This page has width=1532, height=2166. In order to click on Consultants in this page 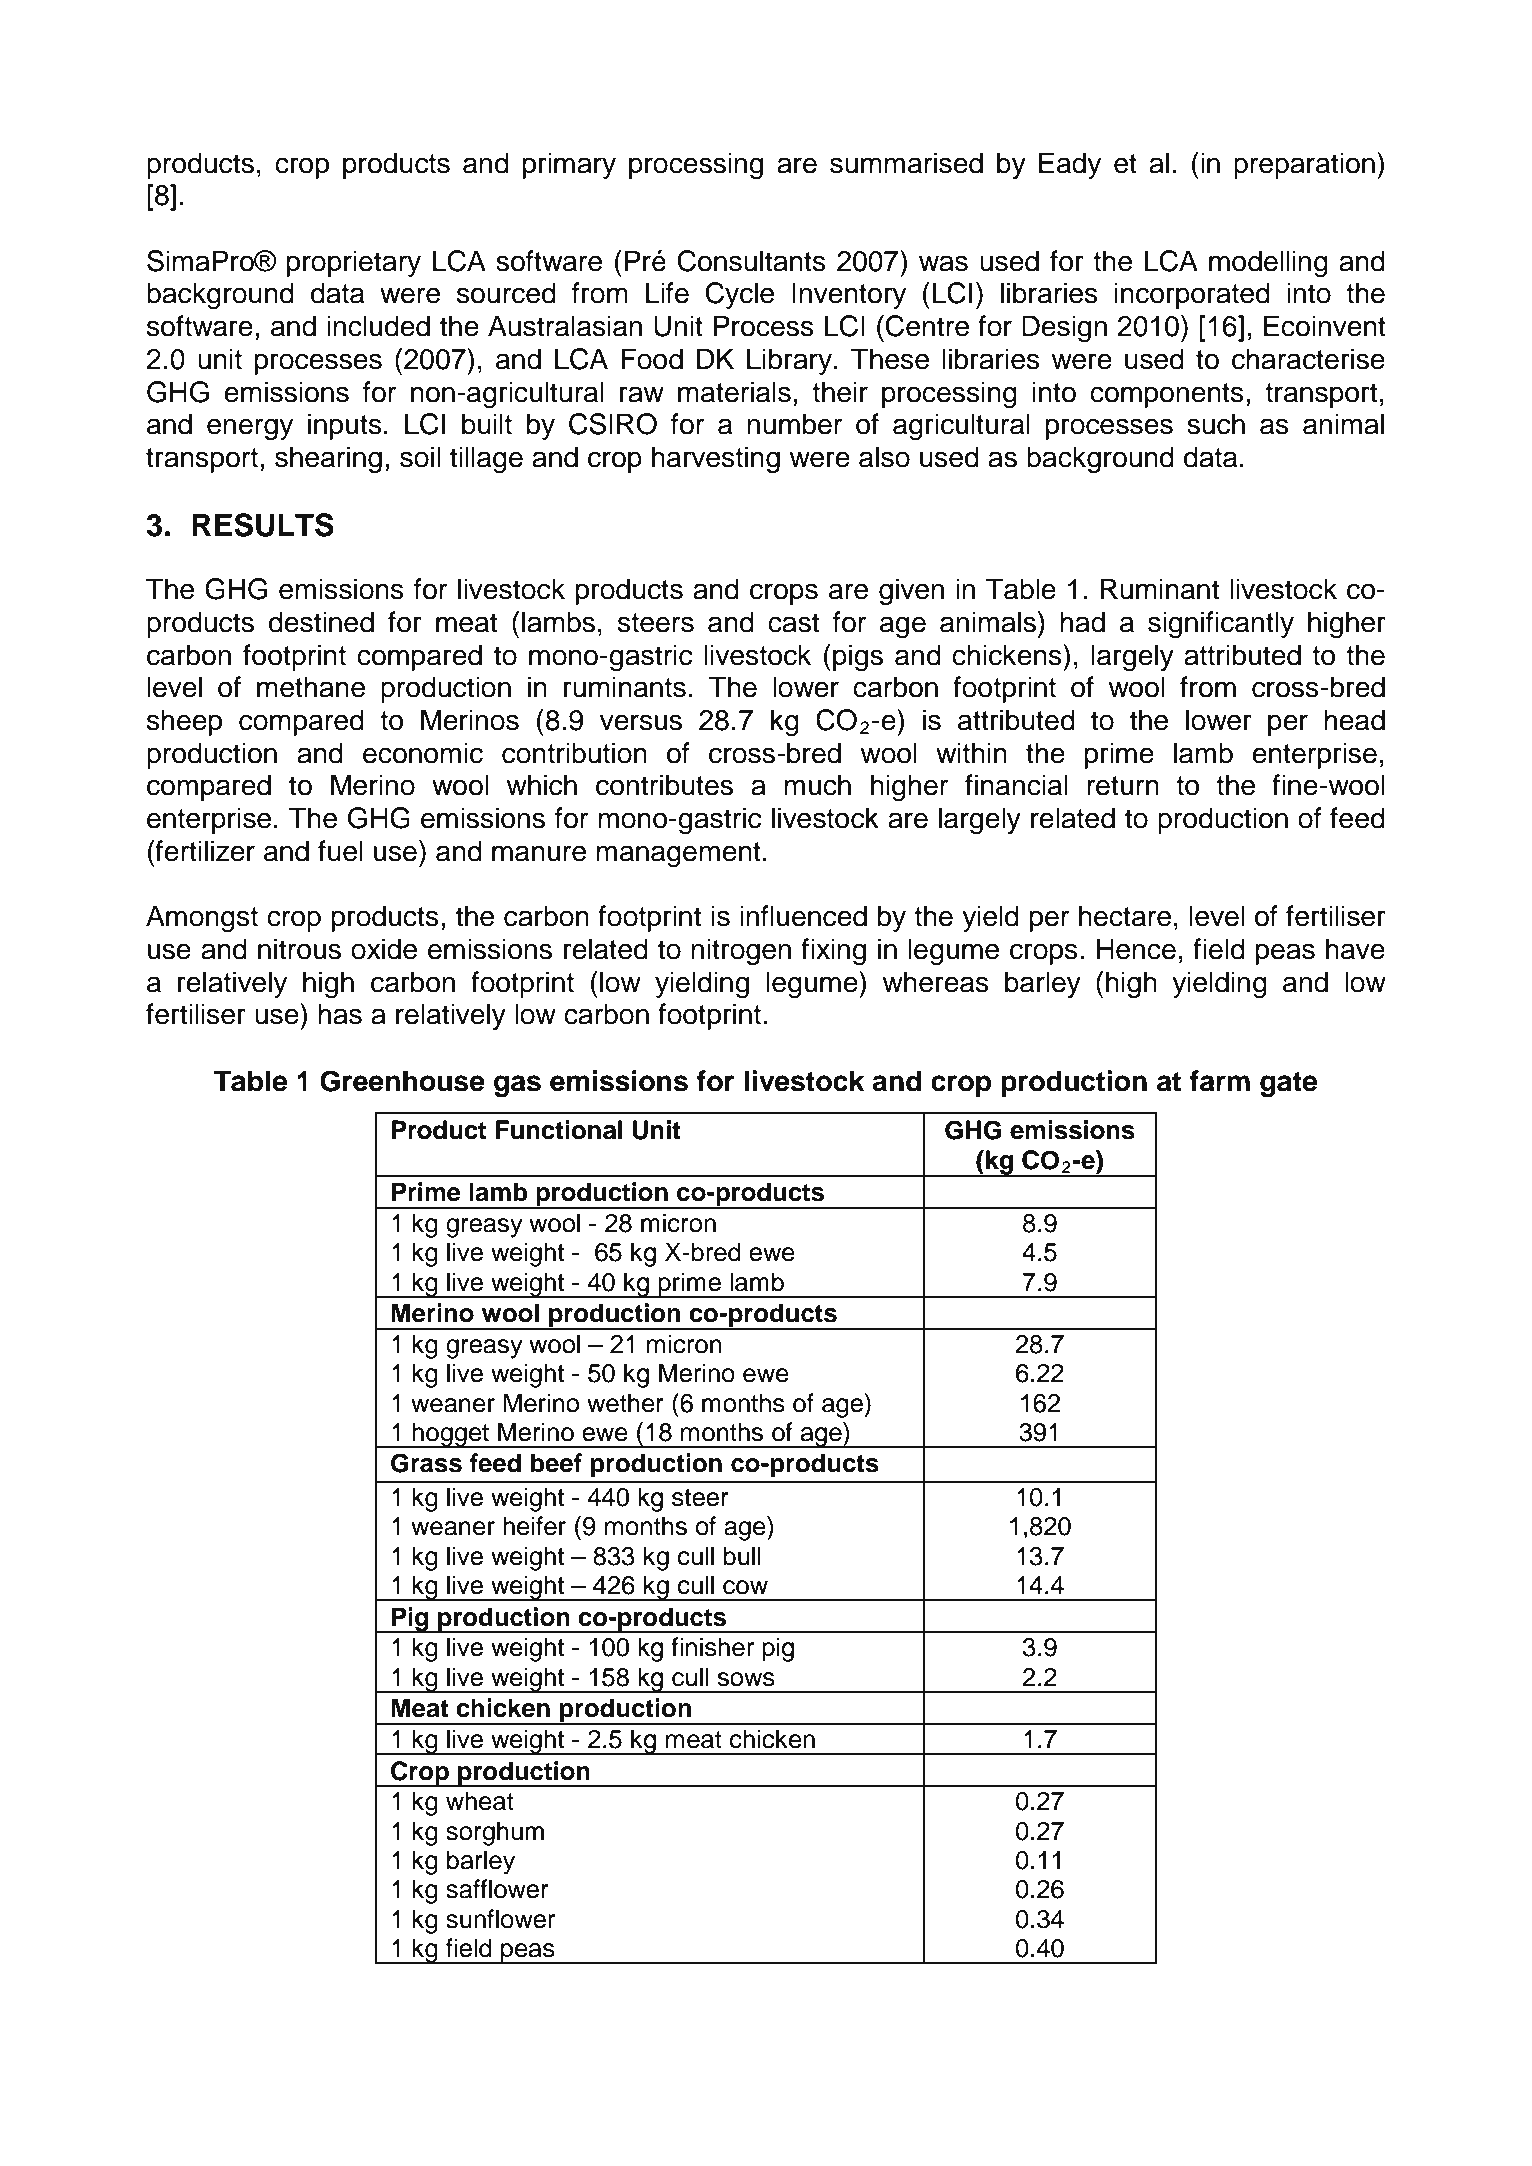, I will do `click(751, 261)`.
